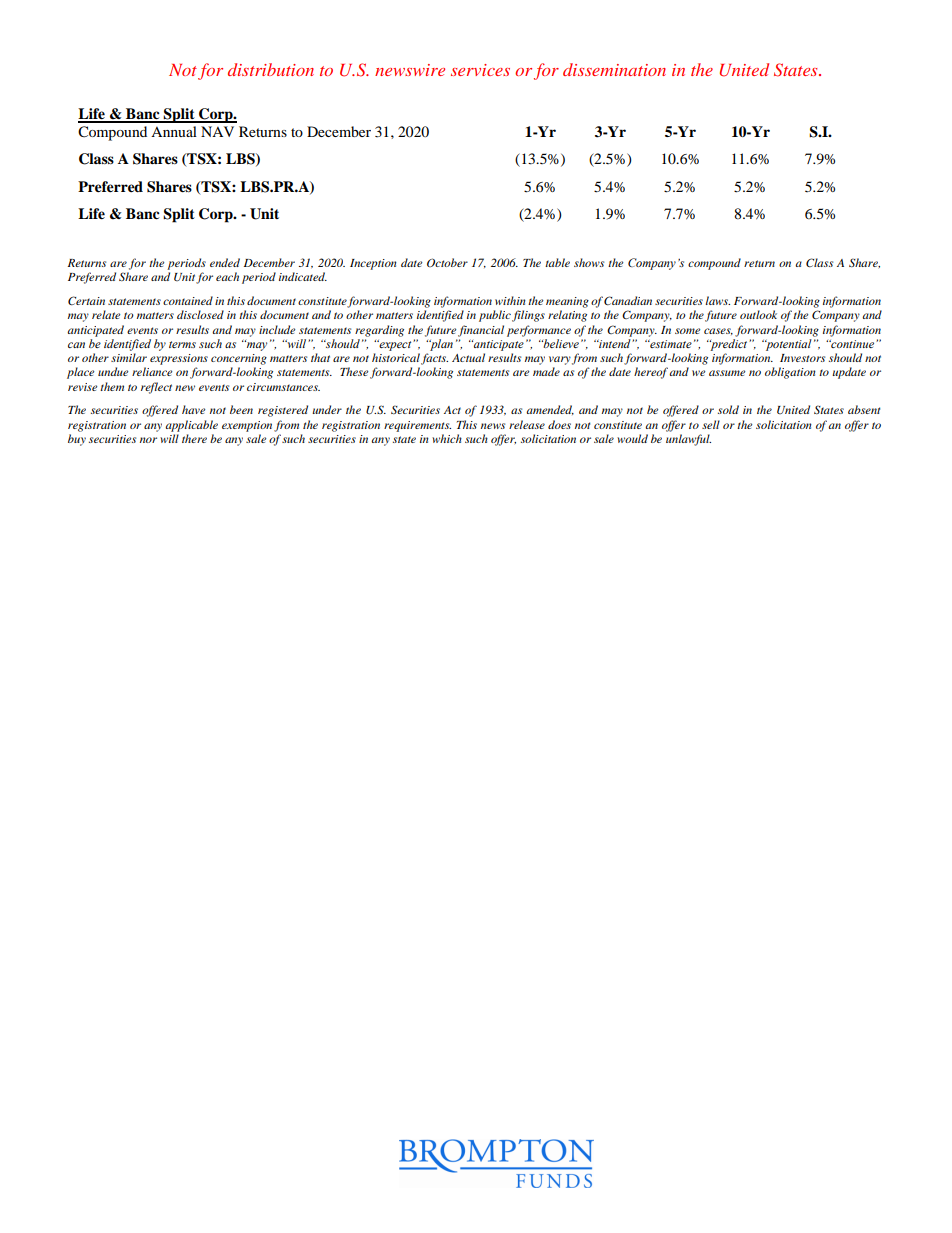 Image resolution: width=952 pixels, height=1233 pixels. I want to click on sell, so click(711, 424).
